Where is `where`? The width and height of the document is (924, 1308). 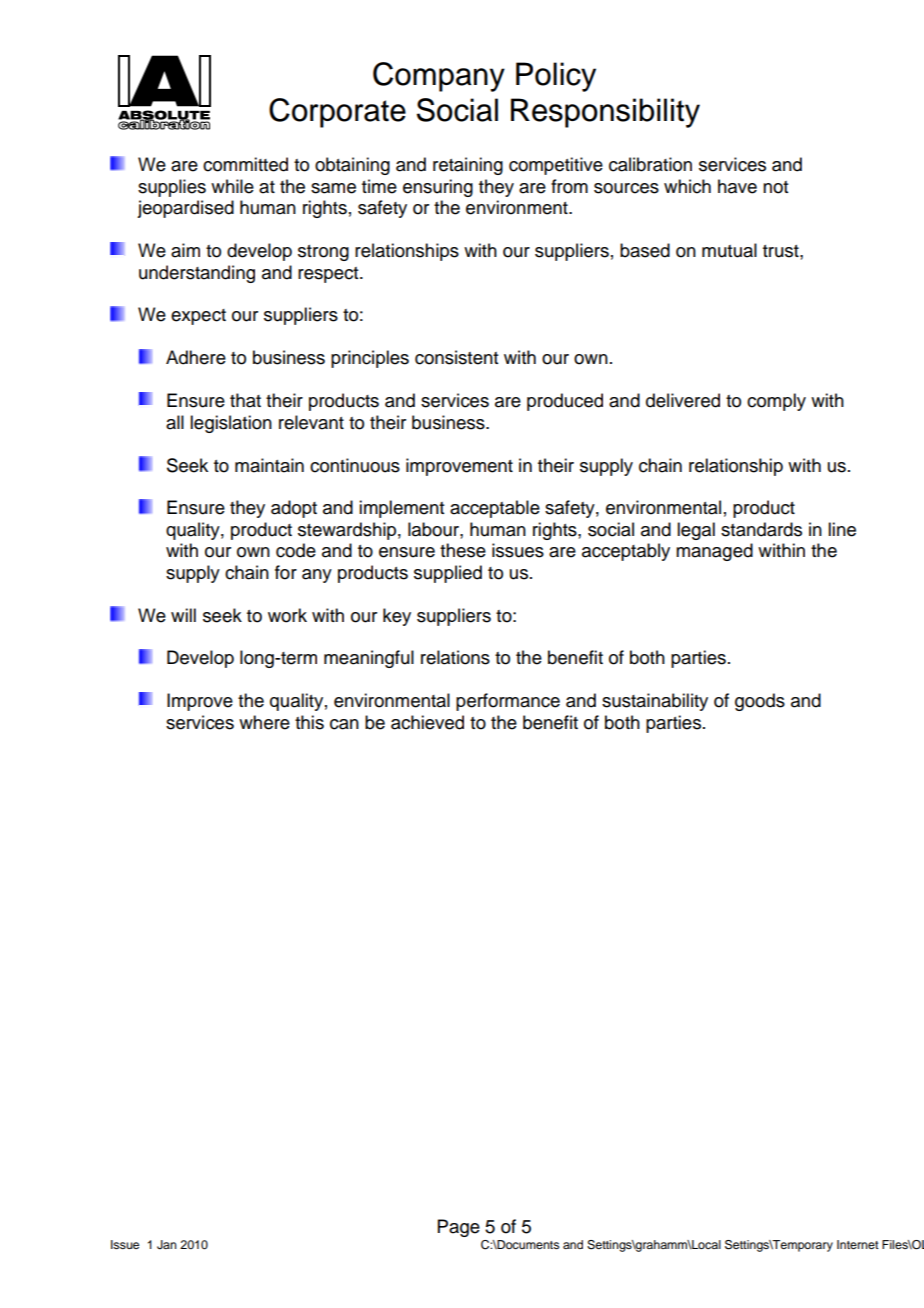
where is located at coordinates (264, 722).
